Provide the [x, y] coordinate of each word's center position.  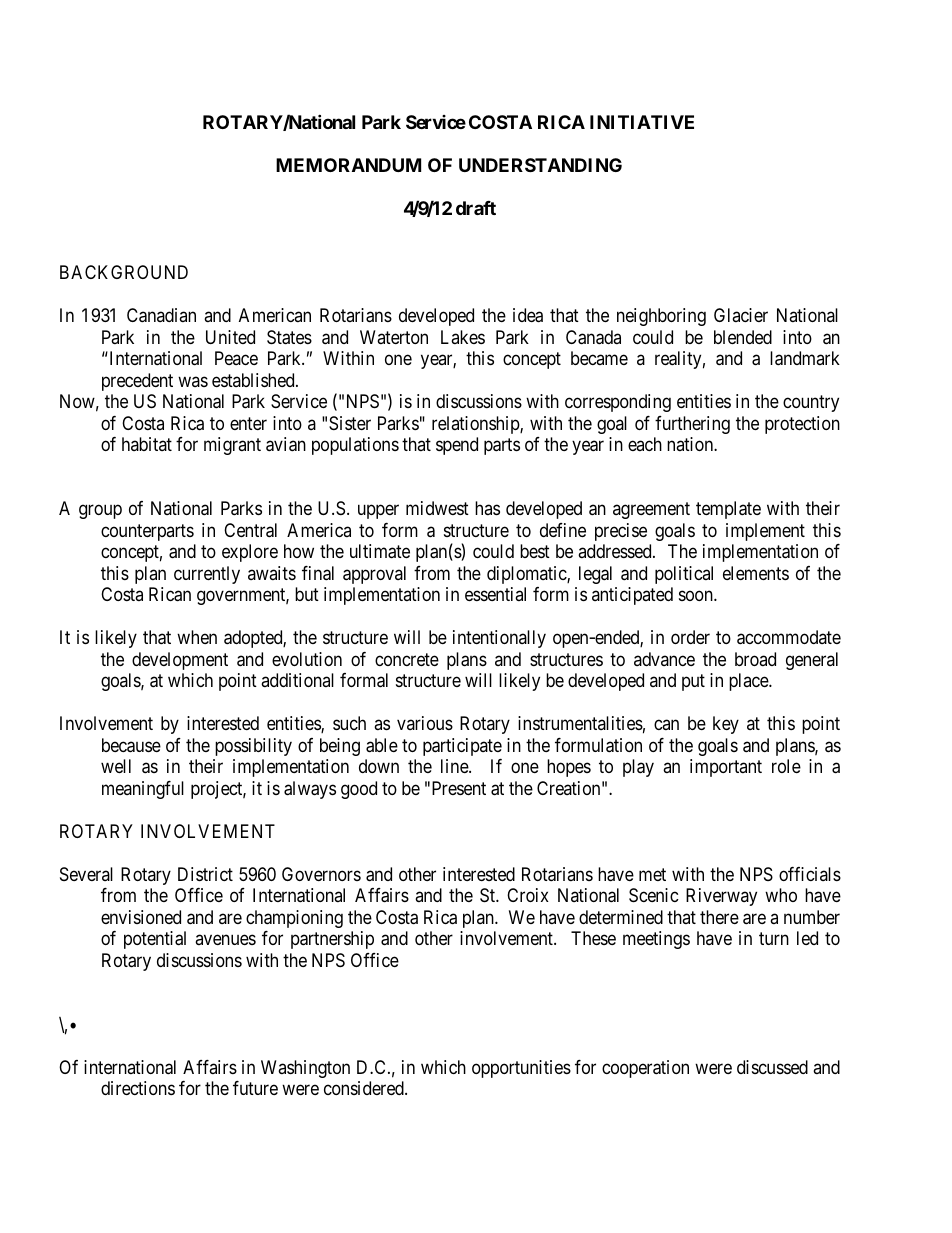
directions [138, 1088]
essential [495, 594]
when [197, 637]
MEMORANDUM [348, 165]
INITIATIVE [642, 122]
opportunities [521, 1069]
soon [697, 596]
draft [476, 208]
